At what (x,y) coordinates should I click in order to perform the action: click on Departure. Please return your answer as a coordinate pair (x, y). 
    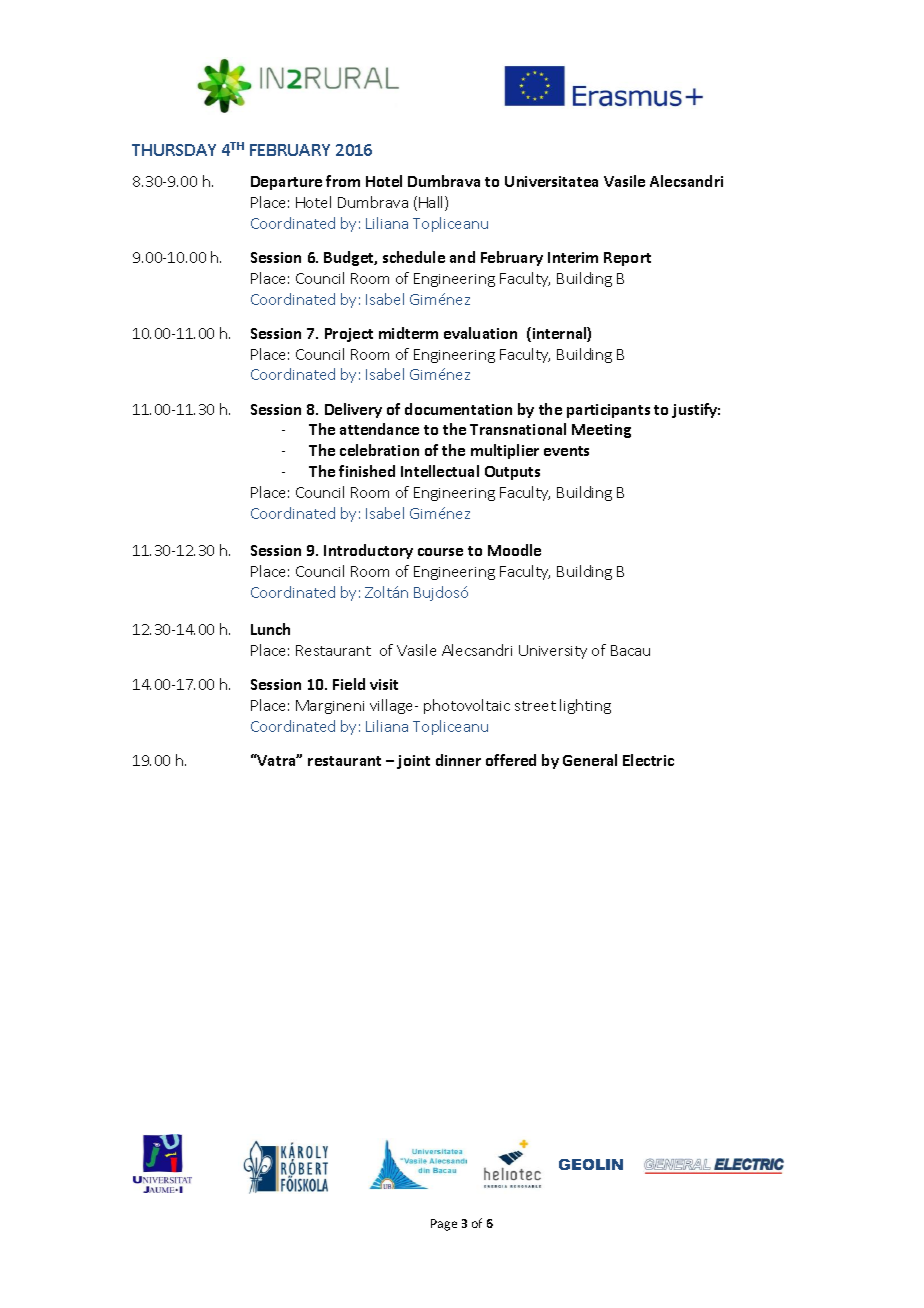
    Looking at the image, I should click on (286, 183).
